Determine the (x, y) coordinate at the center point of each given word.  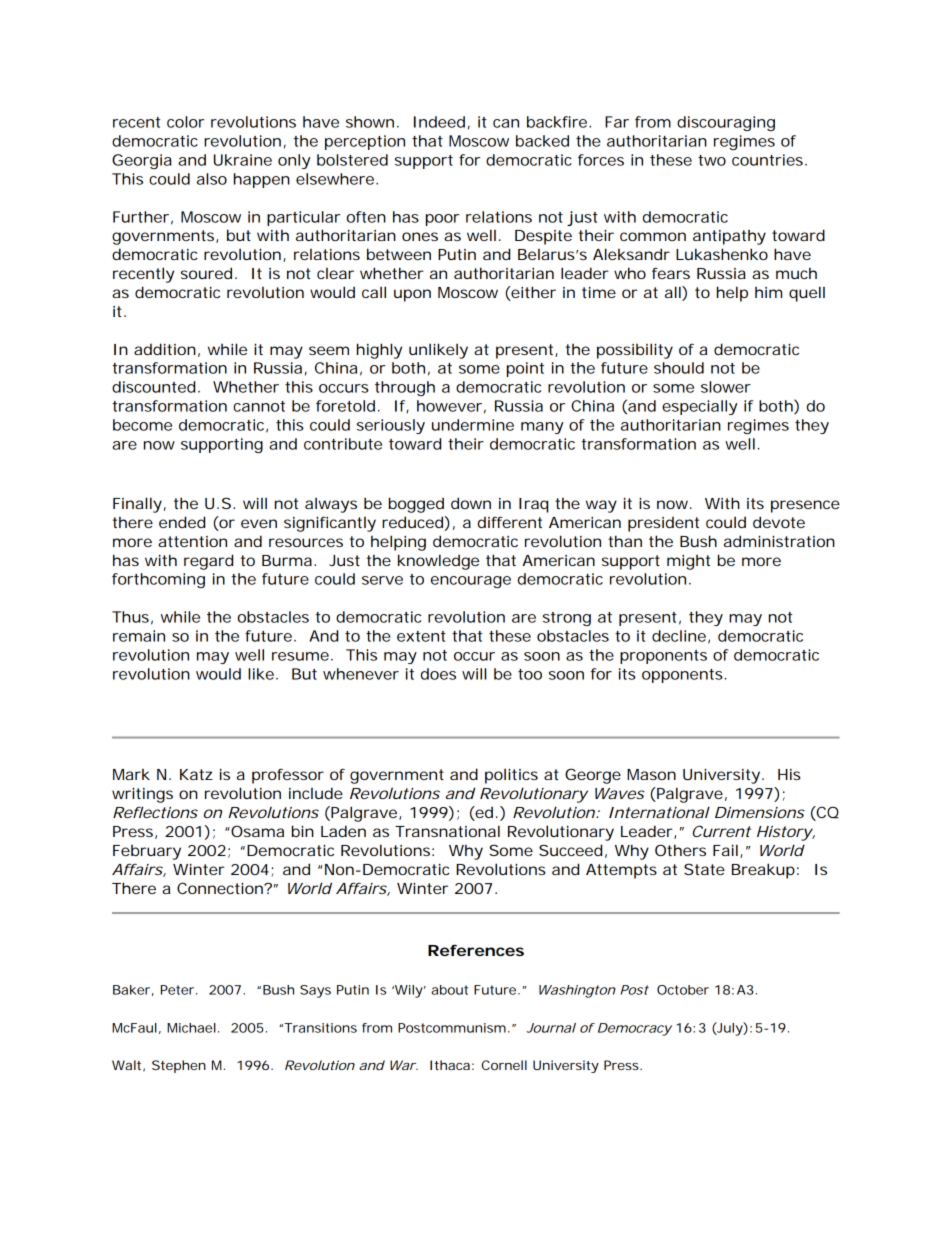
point (525, 369)
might (688, 562)
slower (726, 387)
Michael (191, 1028)
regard (208, 562)
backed (542, 141)
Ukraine (243, 160)
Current (722, 831)
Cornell (504, 1065)
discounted (155, 387)
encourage (471, 582)
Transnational (447, 831)
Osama (257, 831)
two (712, 160)
